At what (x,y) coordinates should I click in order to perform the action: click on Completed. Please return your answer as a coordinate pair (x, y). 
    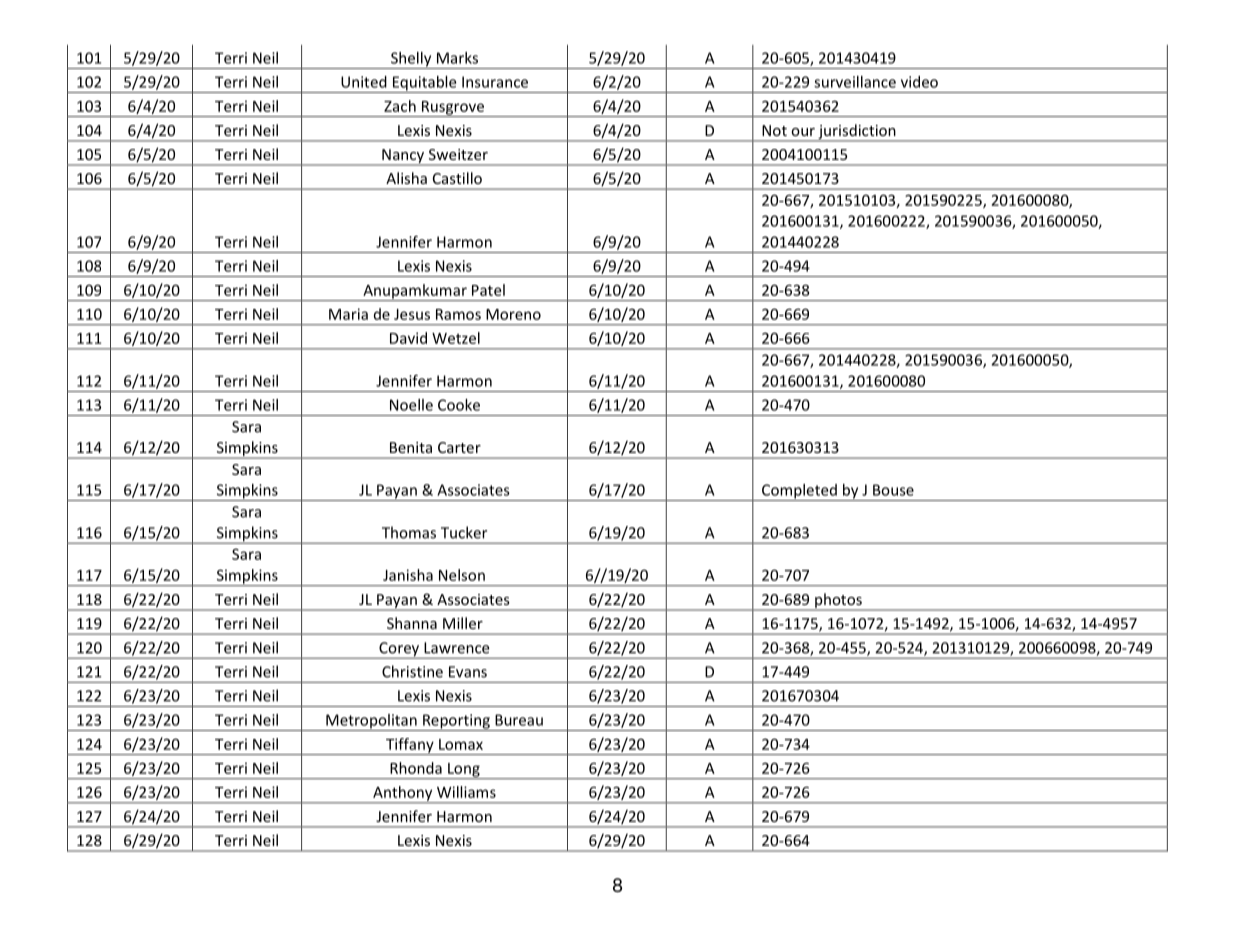
    Looking at the image, I should click on (799, 492).
